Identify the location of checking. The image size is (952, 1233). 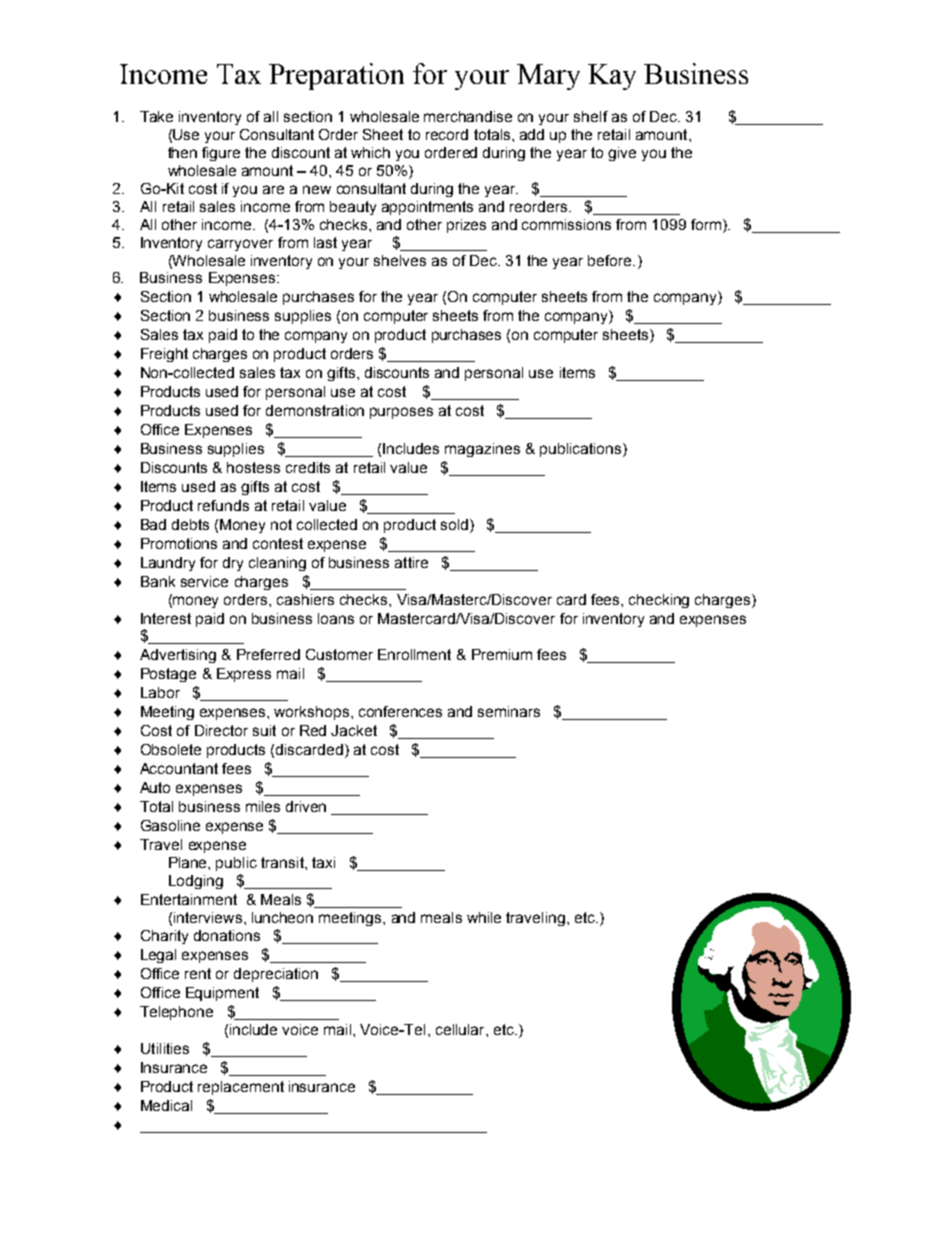
(659, 601).
